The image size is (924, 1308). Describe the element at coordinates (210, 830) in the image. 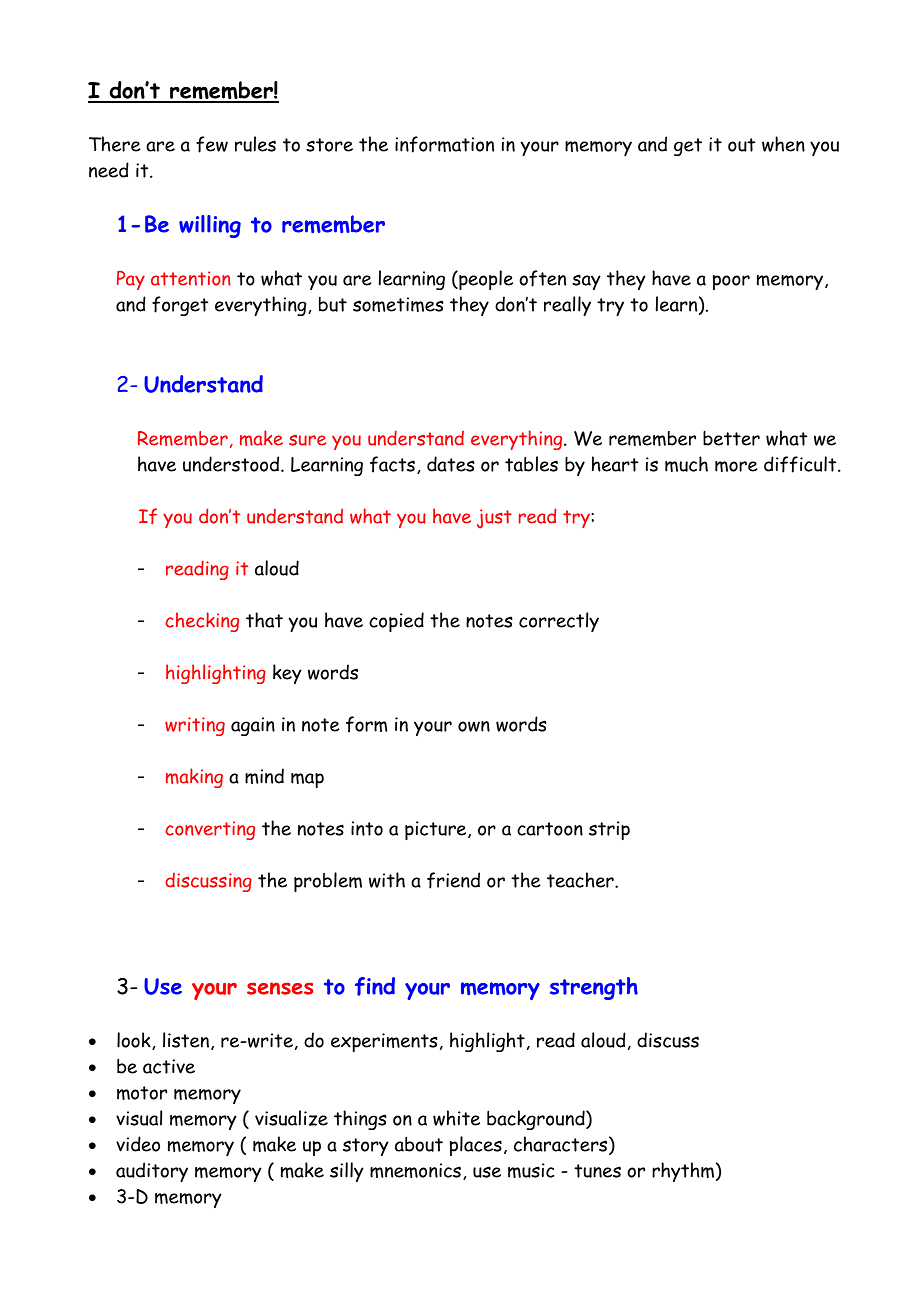

I see `converting` at that location.
